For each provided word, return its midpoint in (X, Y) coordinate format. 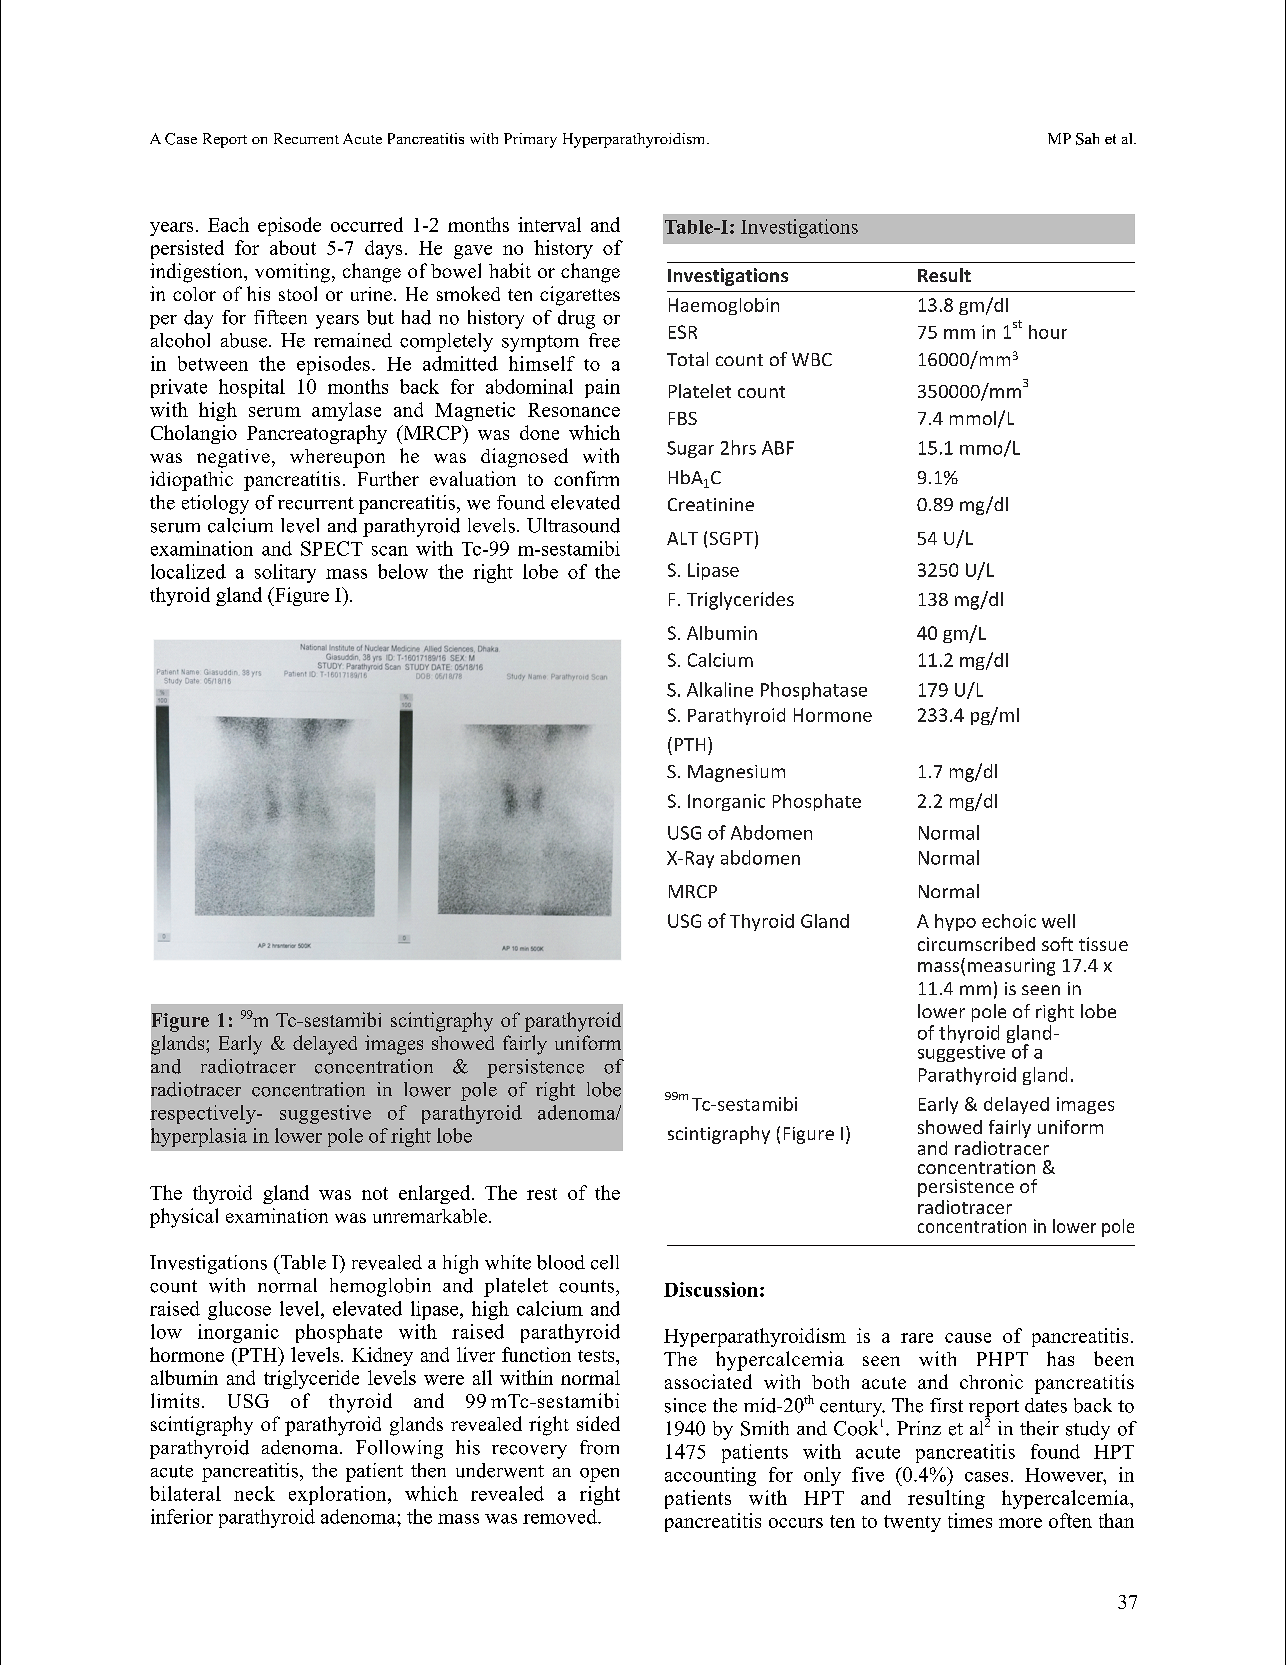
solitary (285, 573)
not (375, 1193)
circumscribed (976, 944)
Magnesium (736, 773)
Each (228, 224)
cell (605, 1262)
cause (968, 1338)
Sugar (690, 449)
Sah (1087, 139)
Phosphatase (814, 691)
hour (1048, 332)
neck (254, 1493)
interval (549, 224)
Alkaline (720, 689)
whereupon (337, 458)
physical (184, 1218)
